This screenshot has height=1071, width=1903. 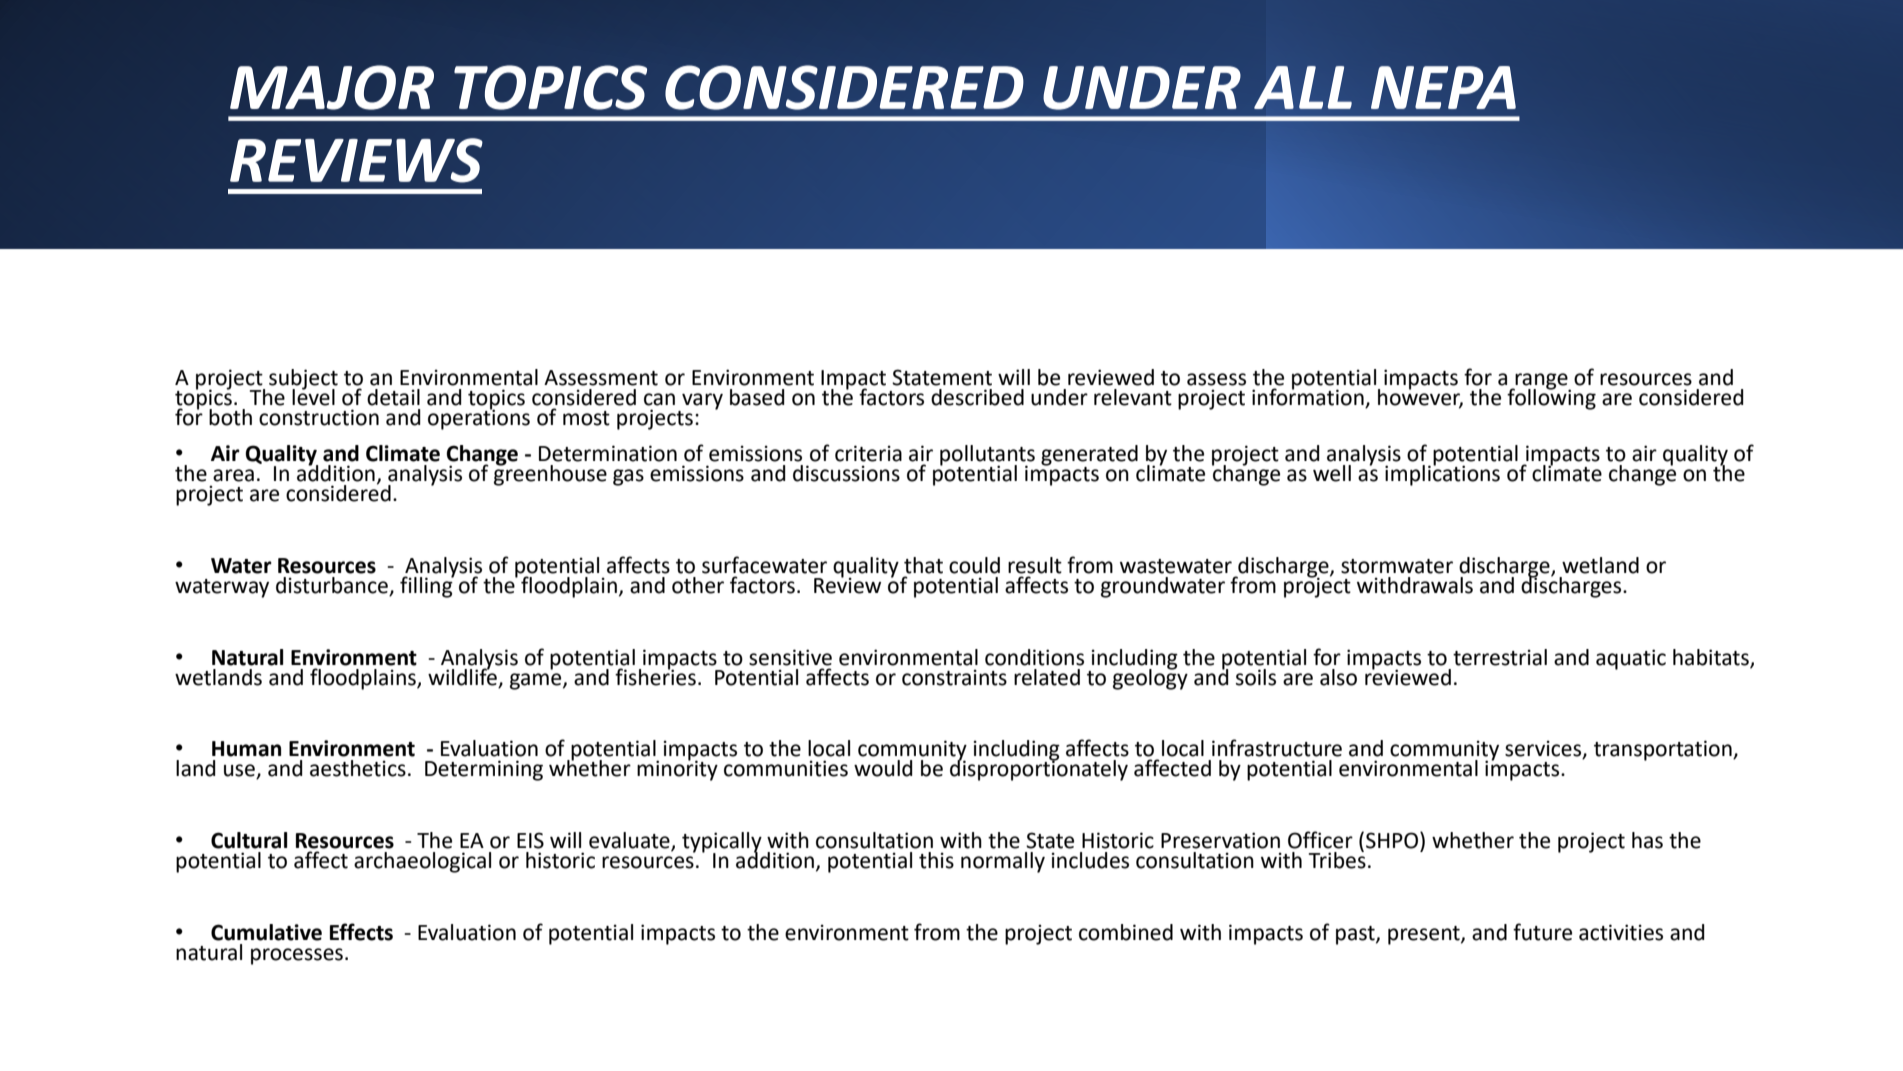 I want to click on relevant, so click(x=1133, y=397).
